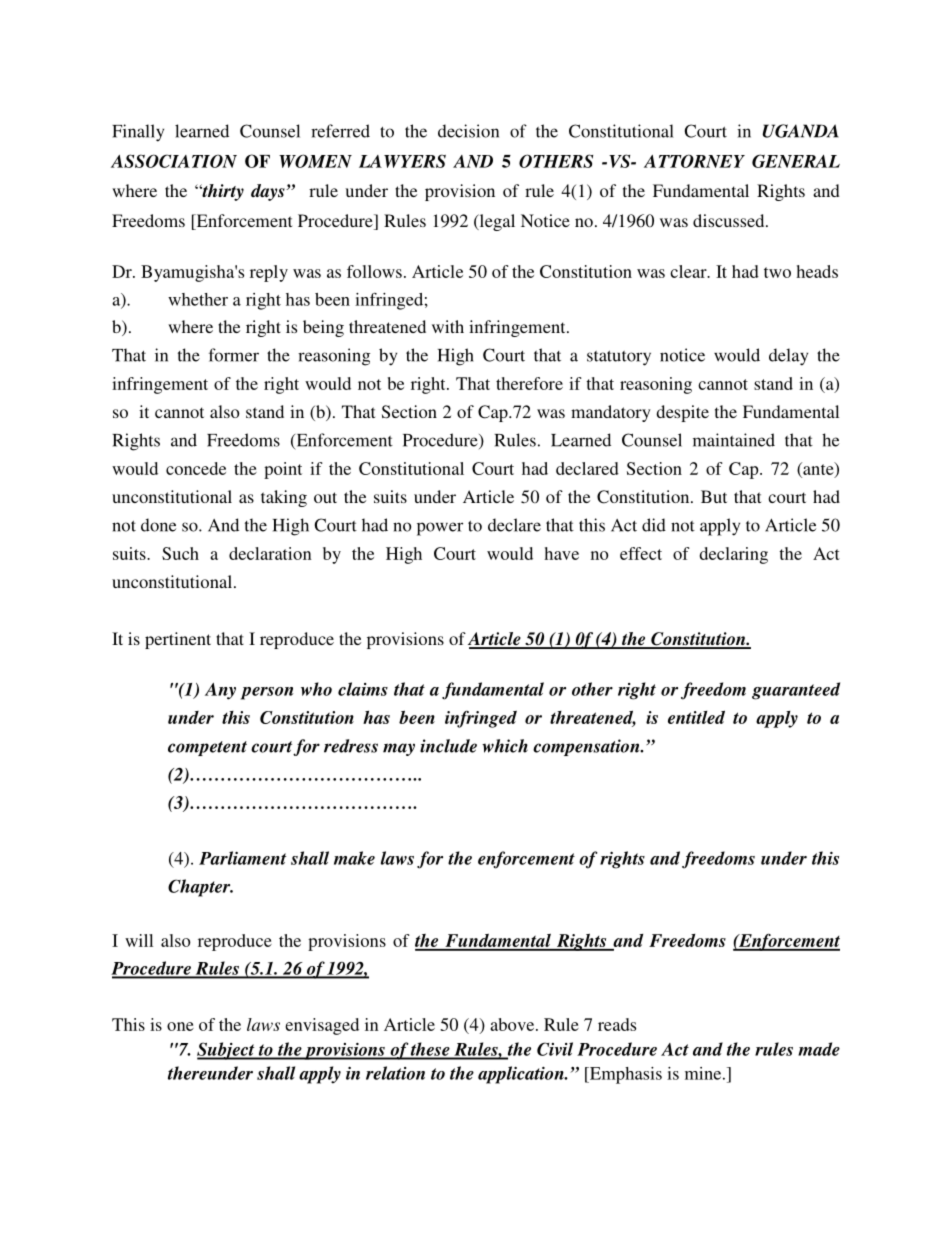  What do you see at coordinates (587, 747) in the image?
I see `compensation` at bounding box center [587, 747].
